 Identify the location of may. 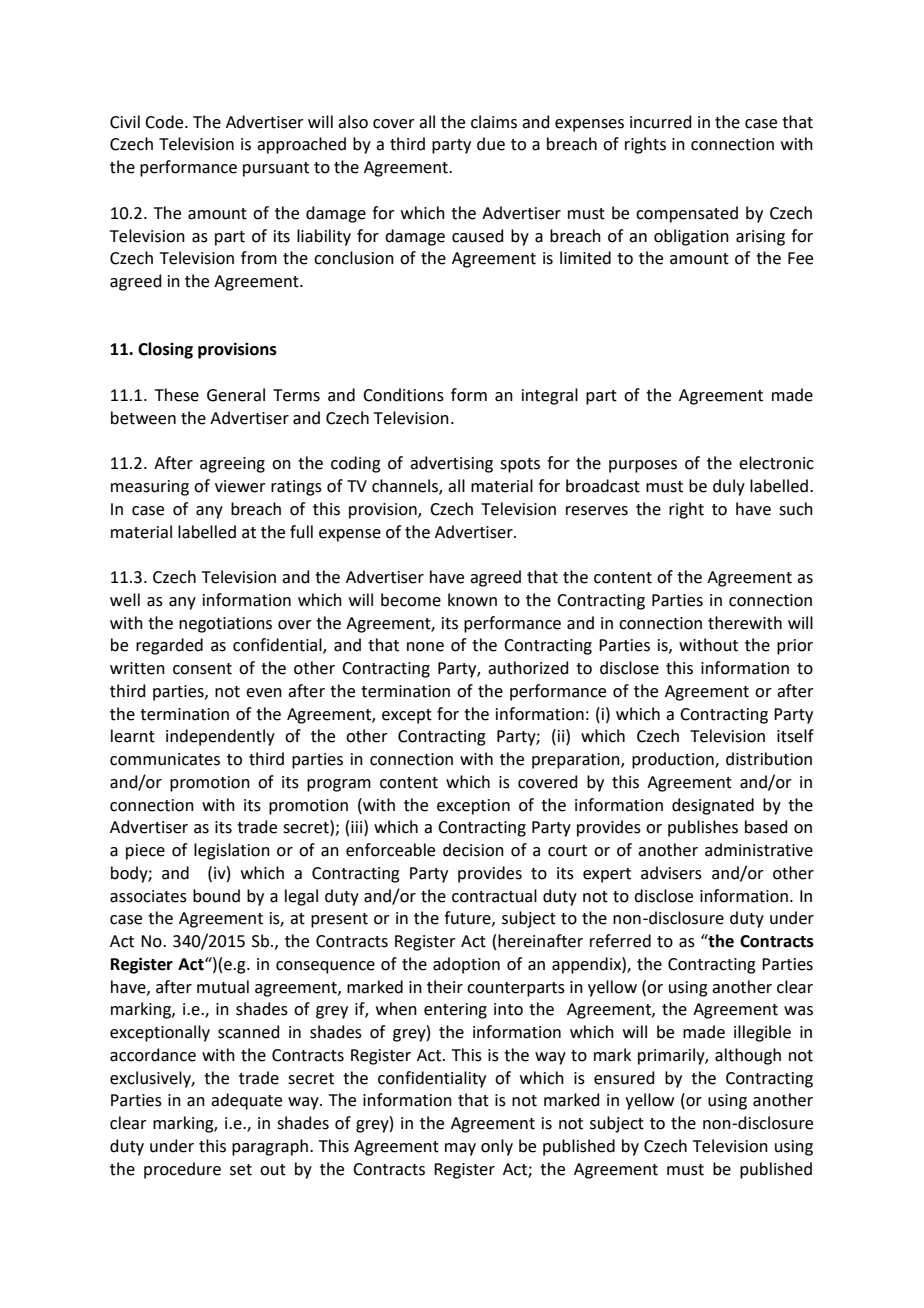
(460, 1149).
